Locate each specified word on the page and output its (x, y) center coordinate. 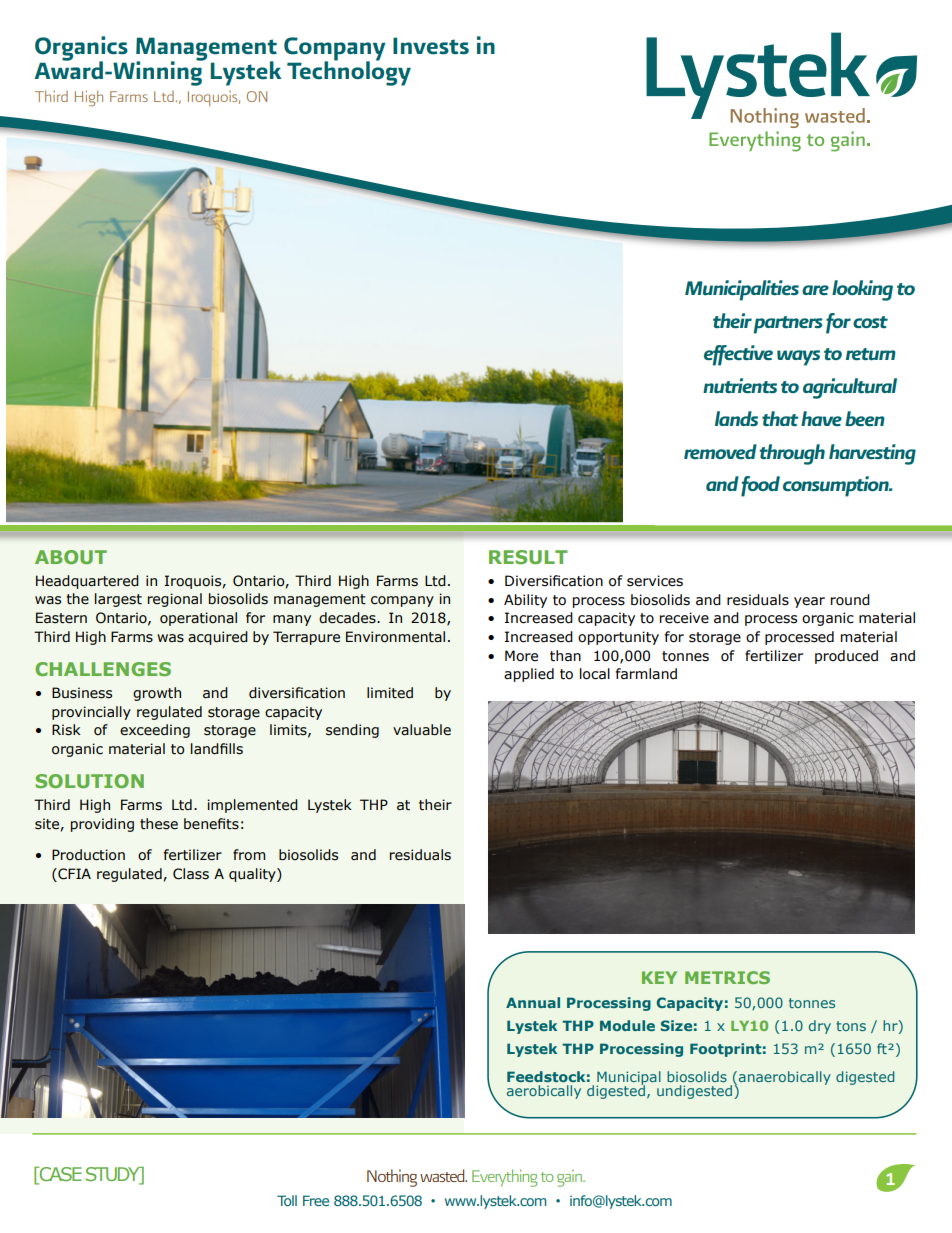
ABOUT (71, 557)
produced (846, 657)
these (159, 824)
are (815, 290)
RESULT (528, 557)
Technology (349, 72)
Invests (431, 46)
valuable (422, 730)
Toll (287, 1200)
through (792, 454)
